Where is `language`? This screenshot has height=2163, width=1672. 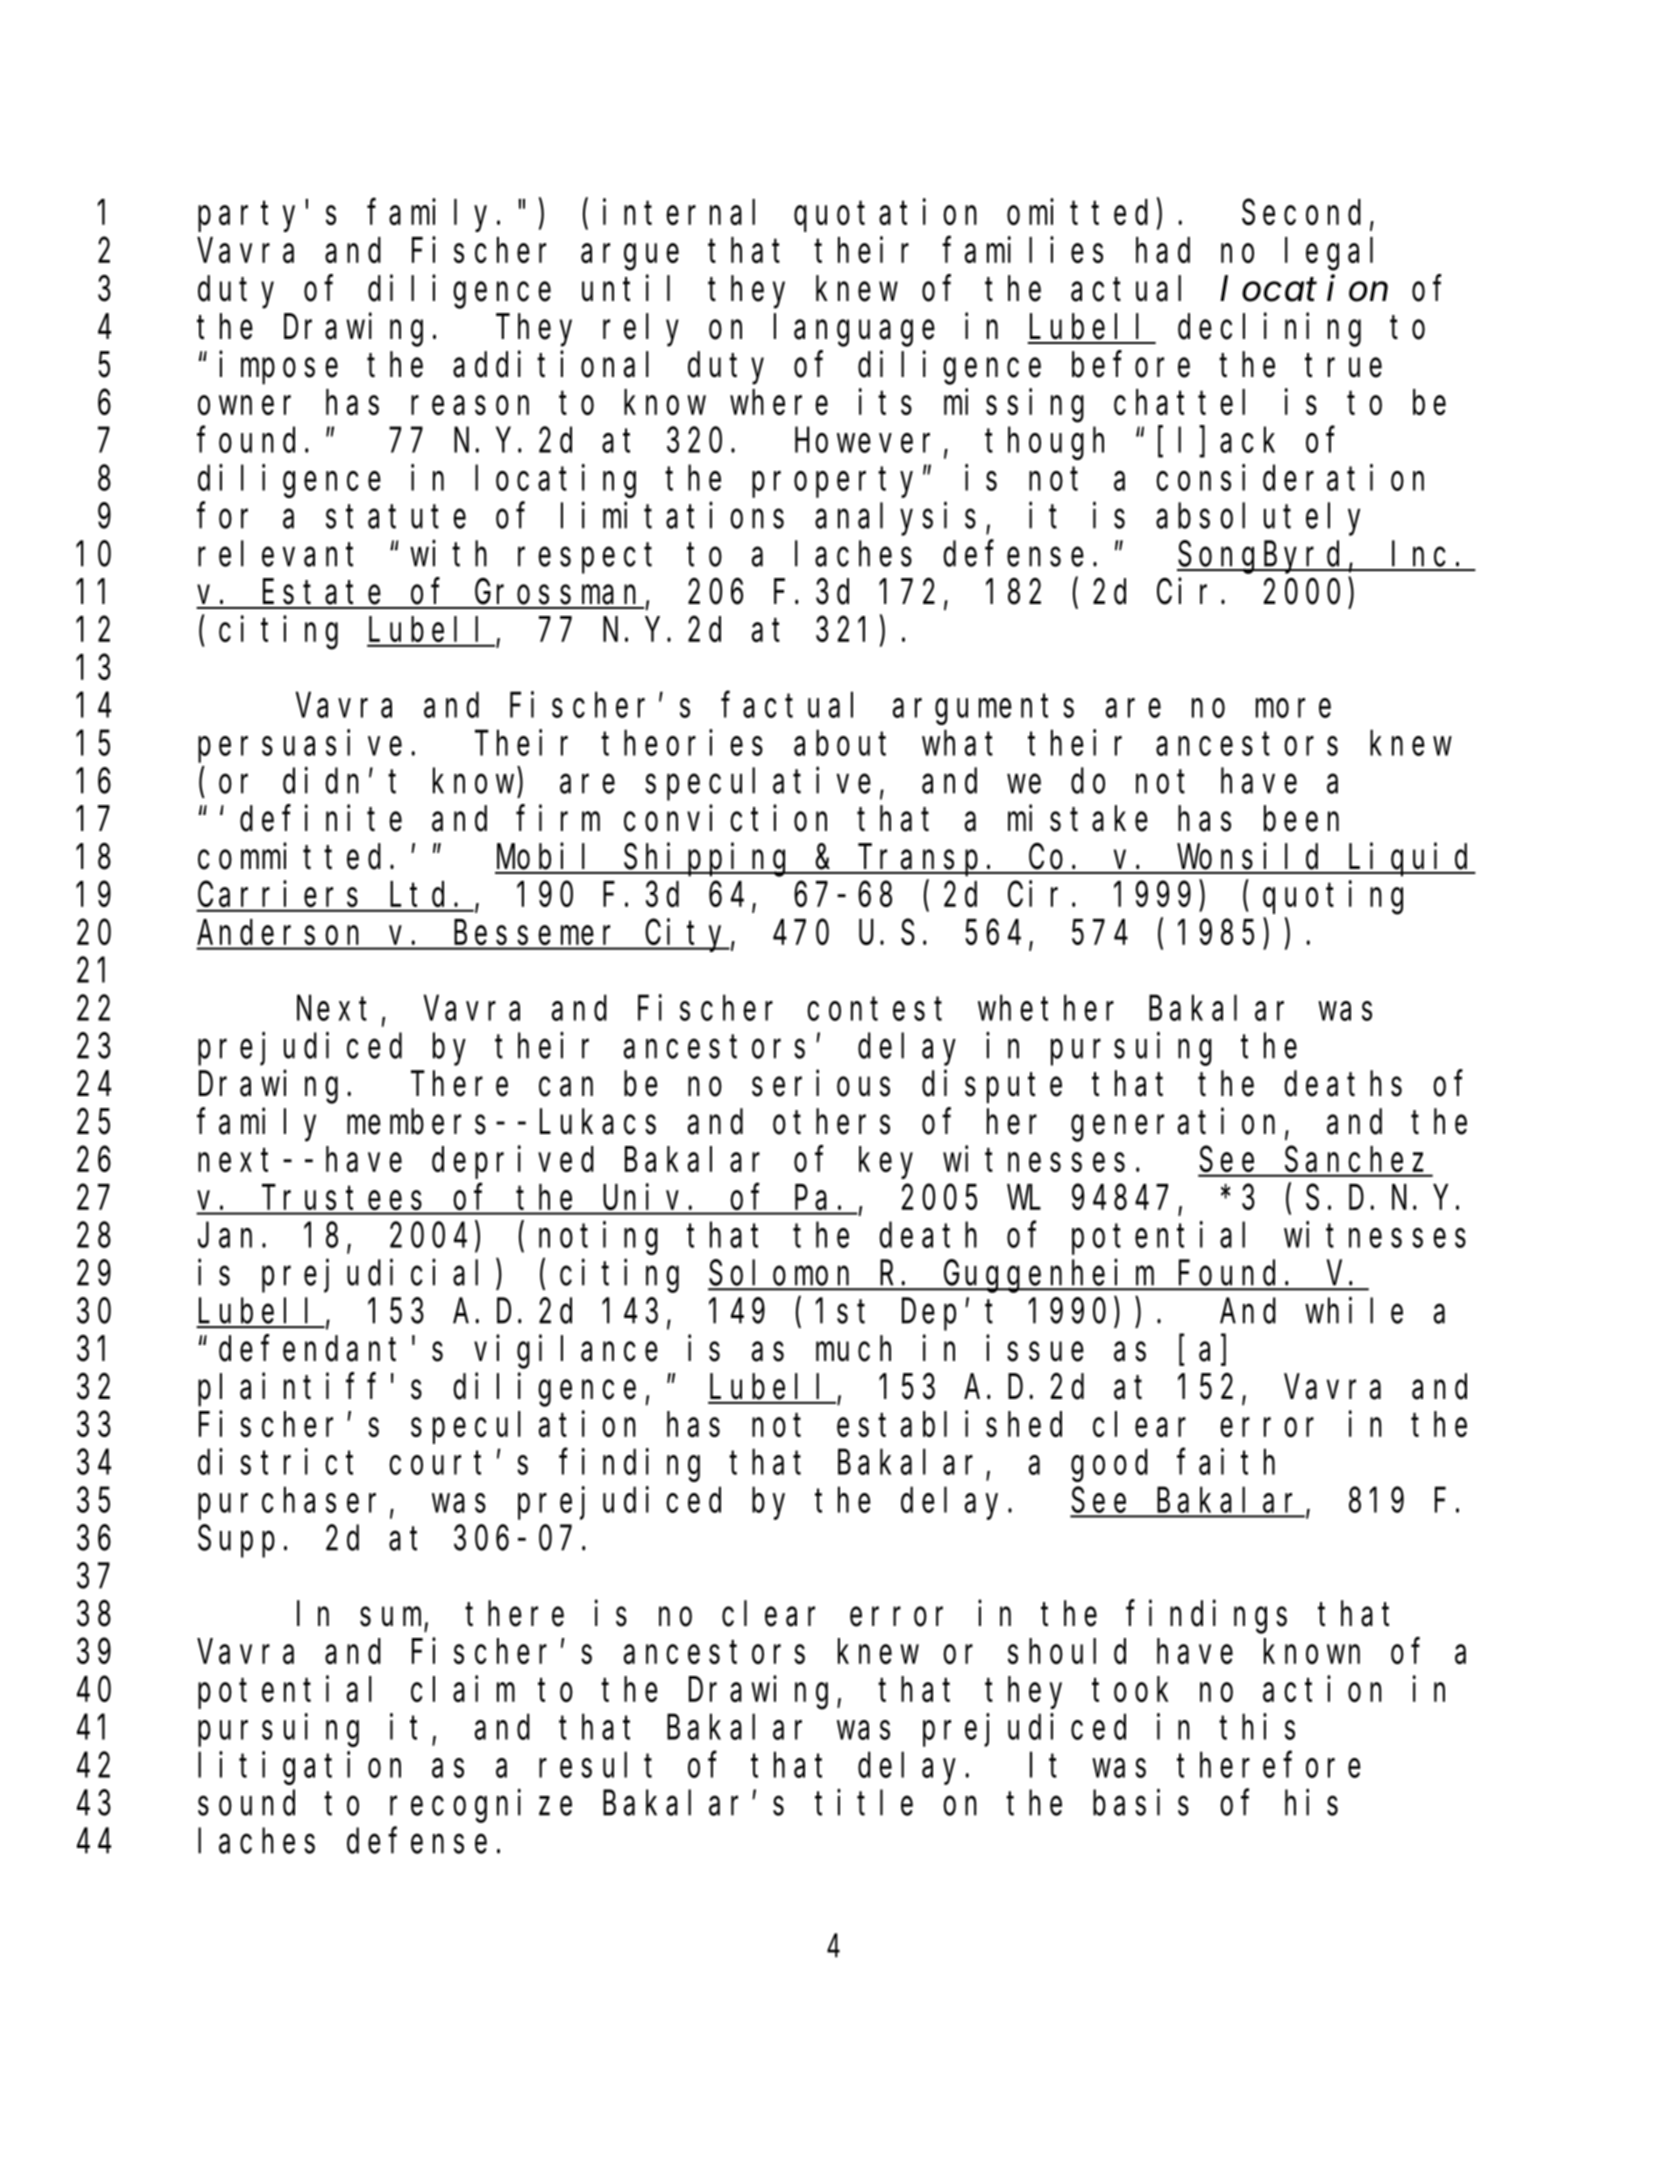
language is located at coordinates (854, 330).
